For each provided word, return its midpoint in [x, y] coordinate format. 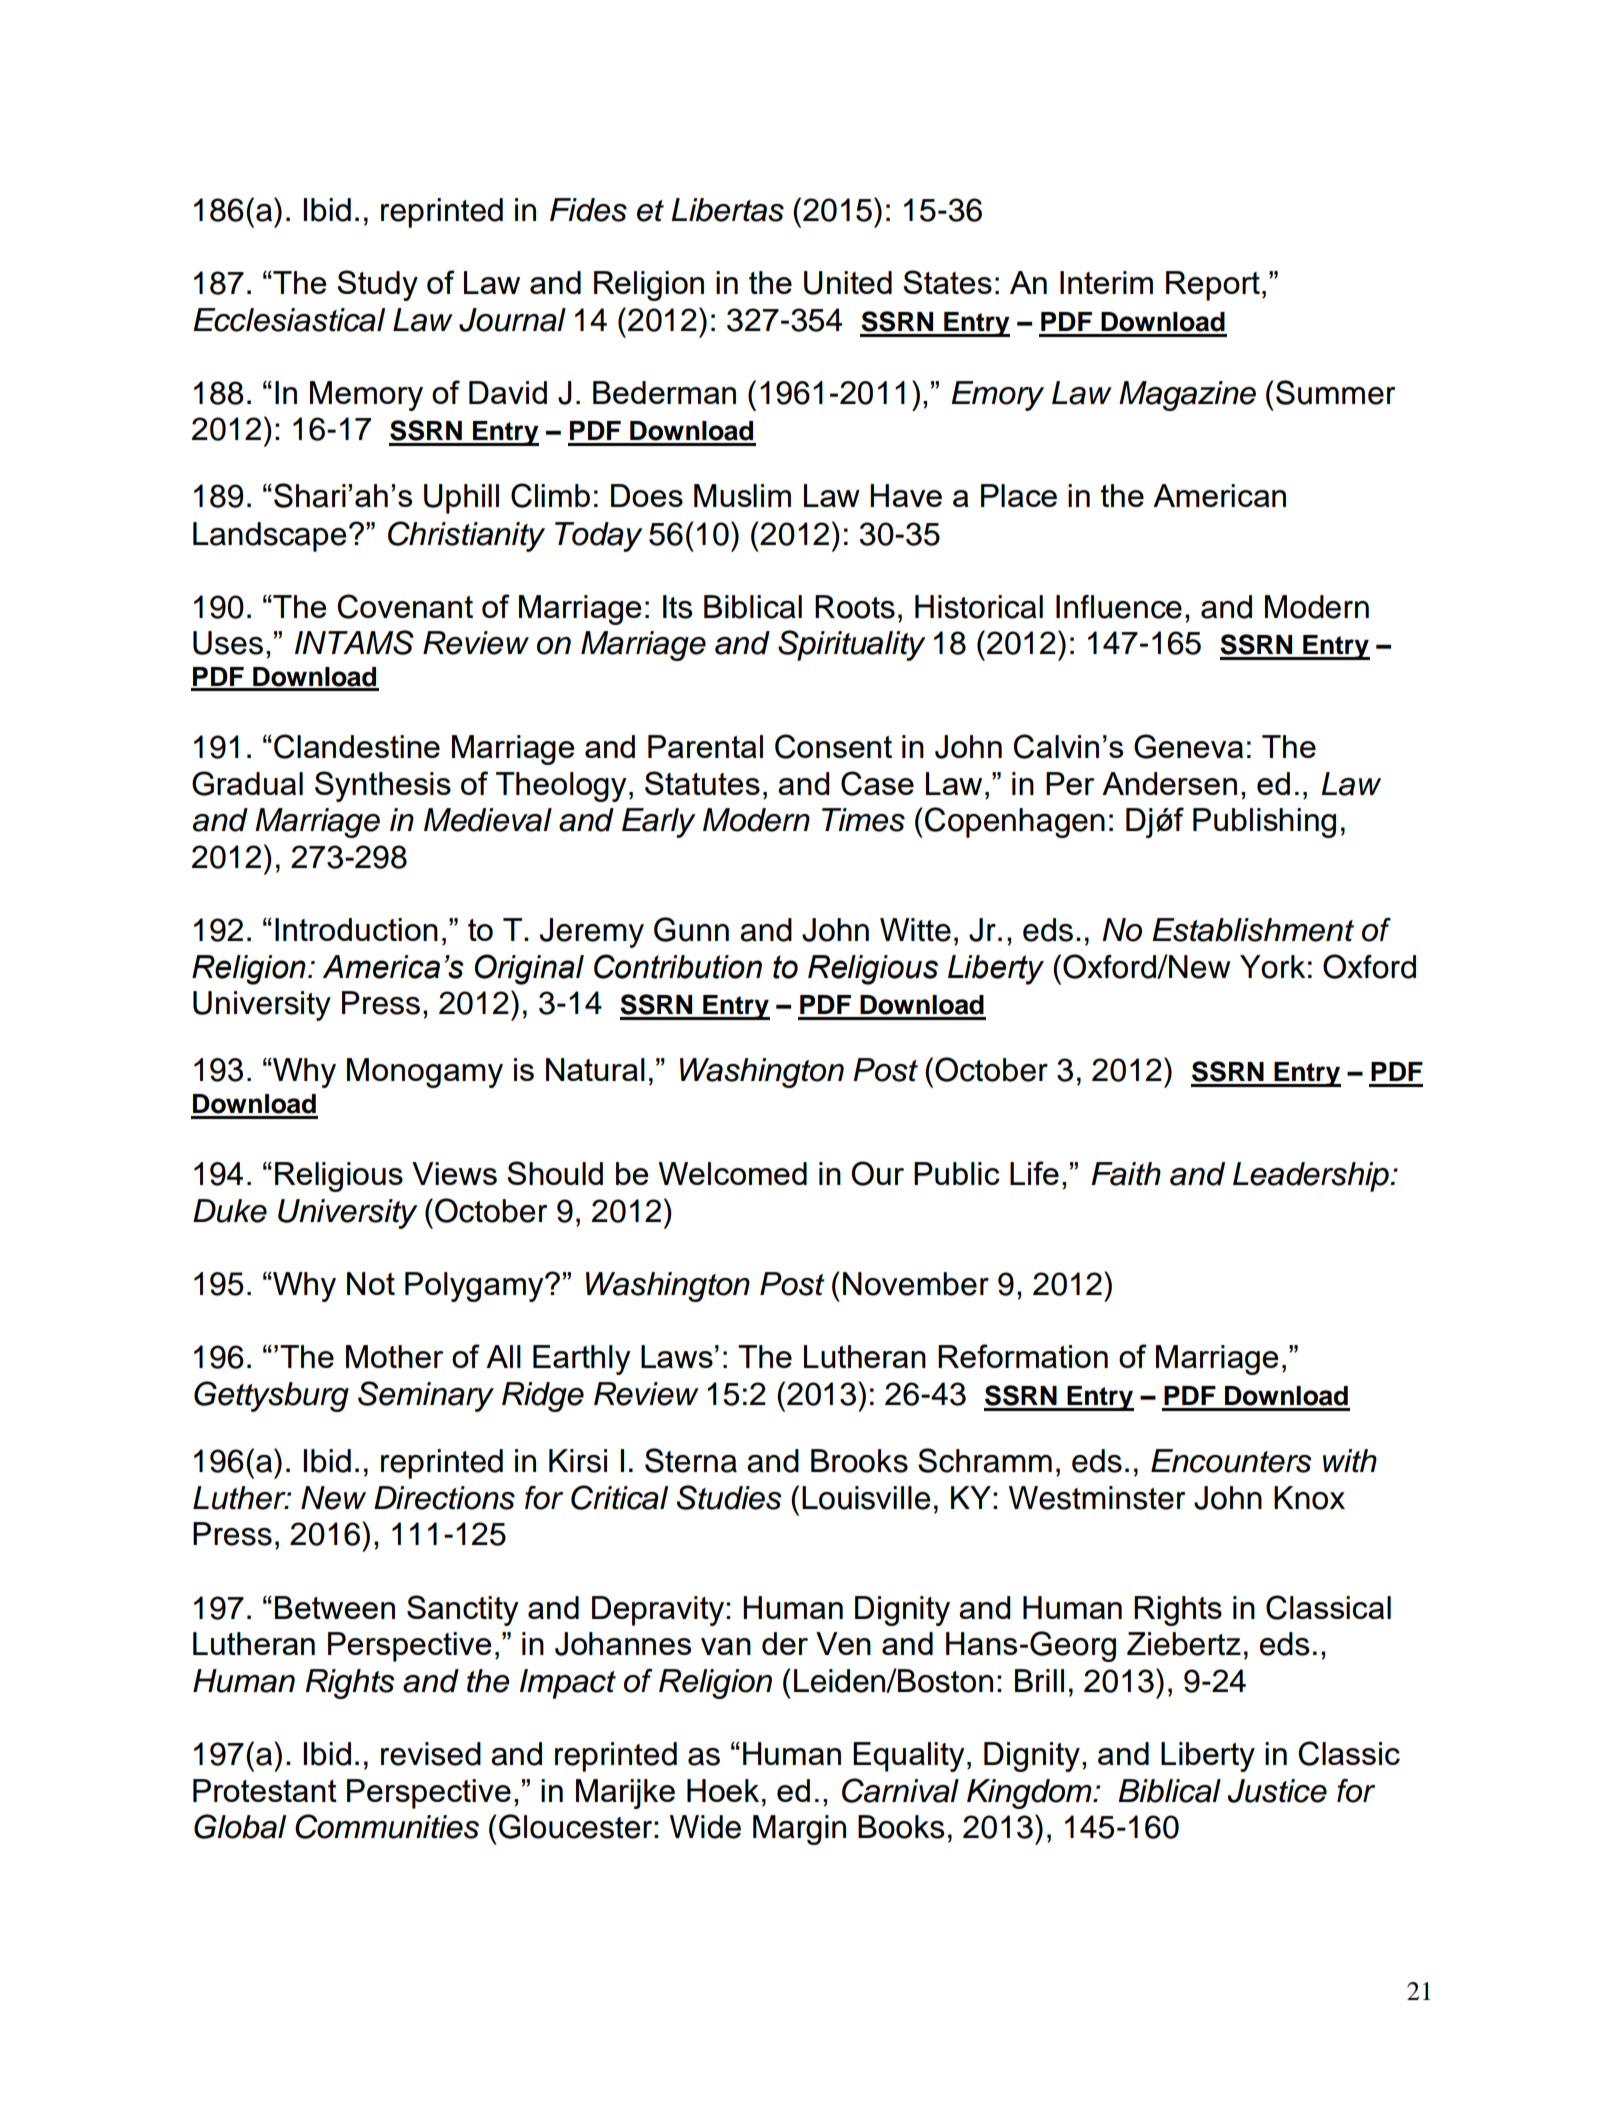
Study [377, 285]
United [848, 283]
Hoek [723, 1790]
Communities [387, 1826]
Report [1213, 286]
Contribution [678, 966]
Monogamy [425, 1073]
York [1272, 967]
